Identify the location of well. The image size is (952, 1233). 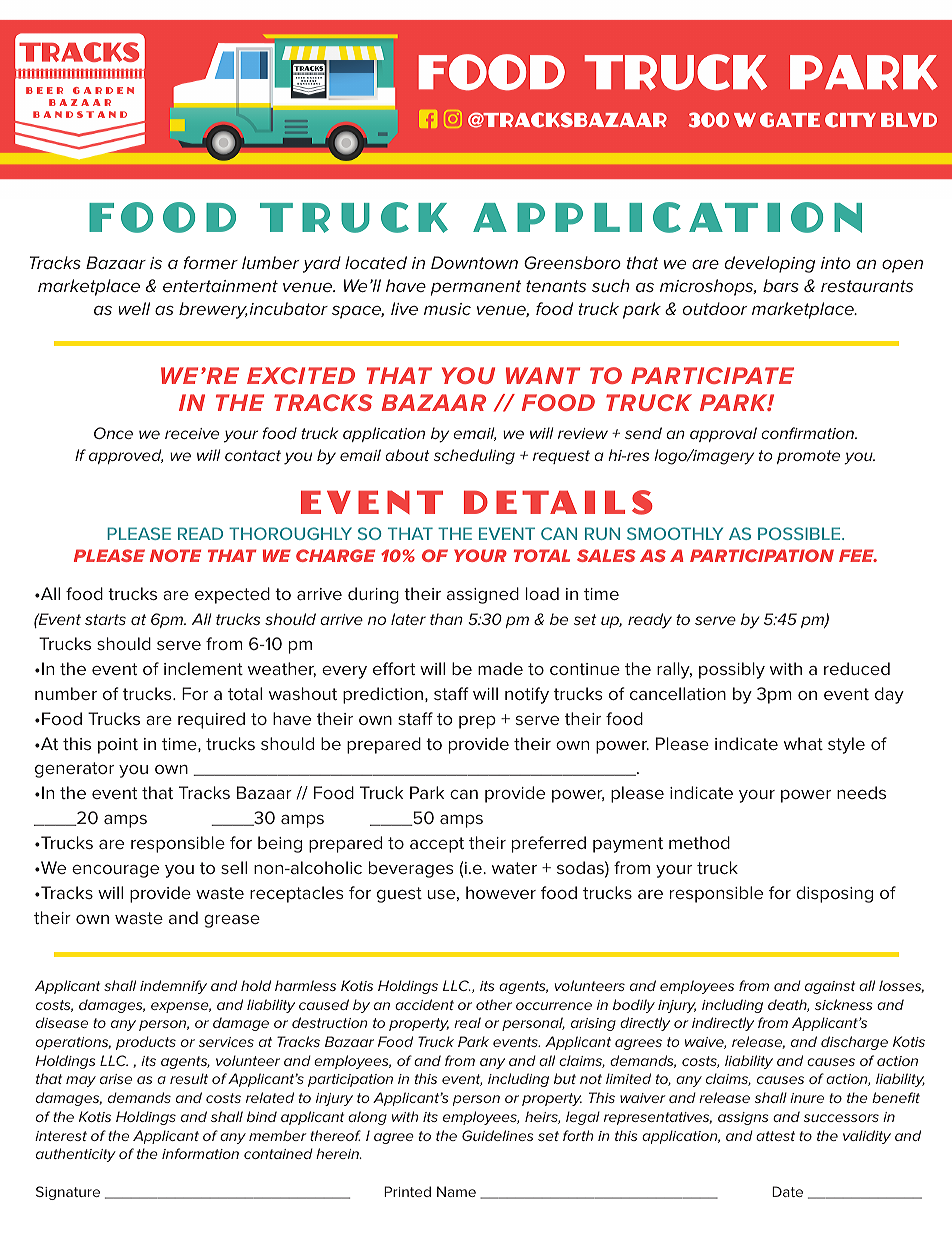
(134, 308).
